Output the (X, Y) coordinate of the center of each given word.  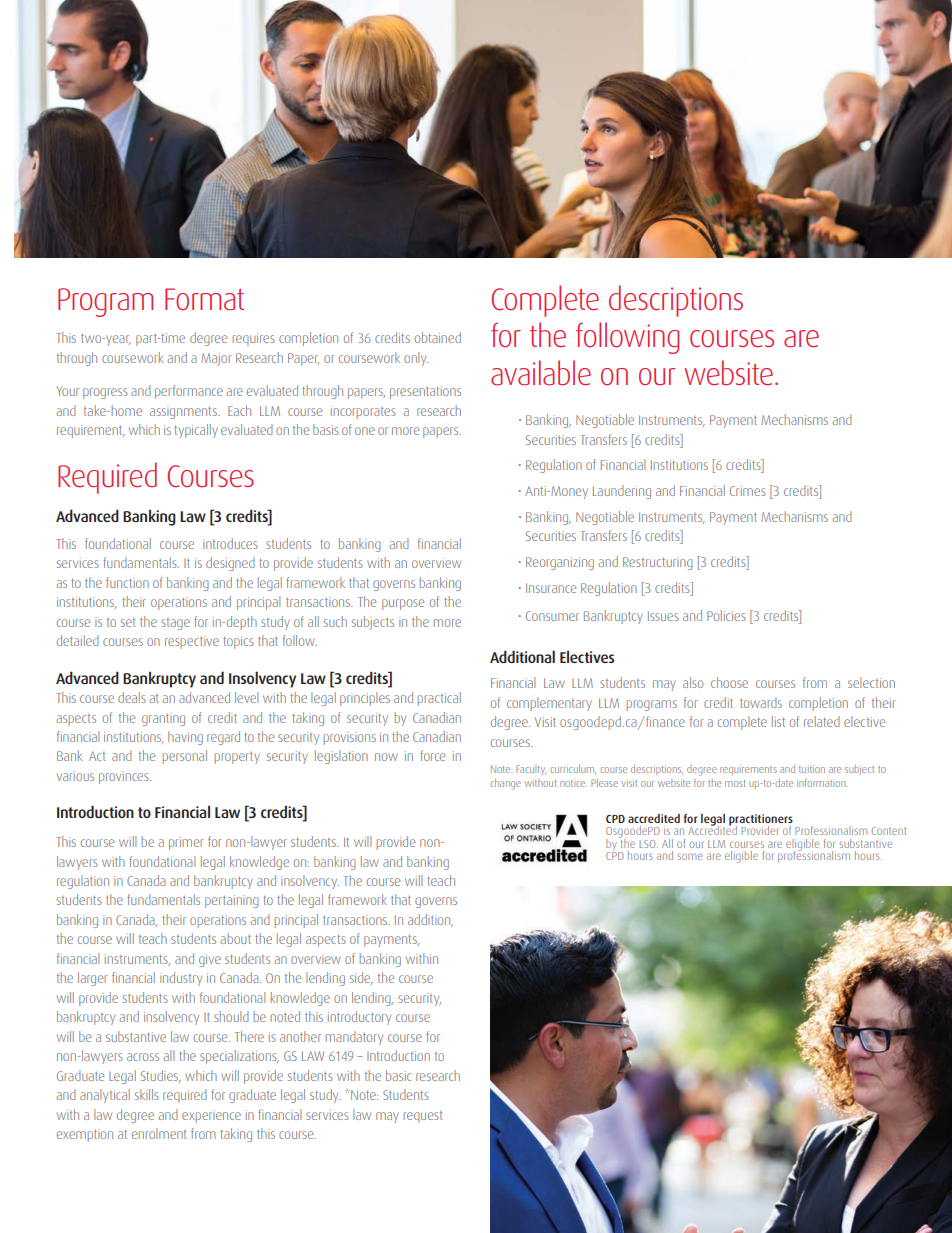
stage (175, 624)
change (505, 784)
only (416, 359)
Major (216, 359)
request (423, 1117)
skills (147, 1094)
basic (398, 1075)
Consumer (552, 616)
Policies (726, 615)
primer (186, 843)
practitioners (761, 821)
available (541, 373)
